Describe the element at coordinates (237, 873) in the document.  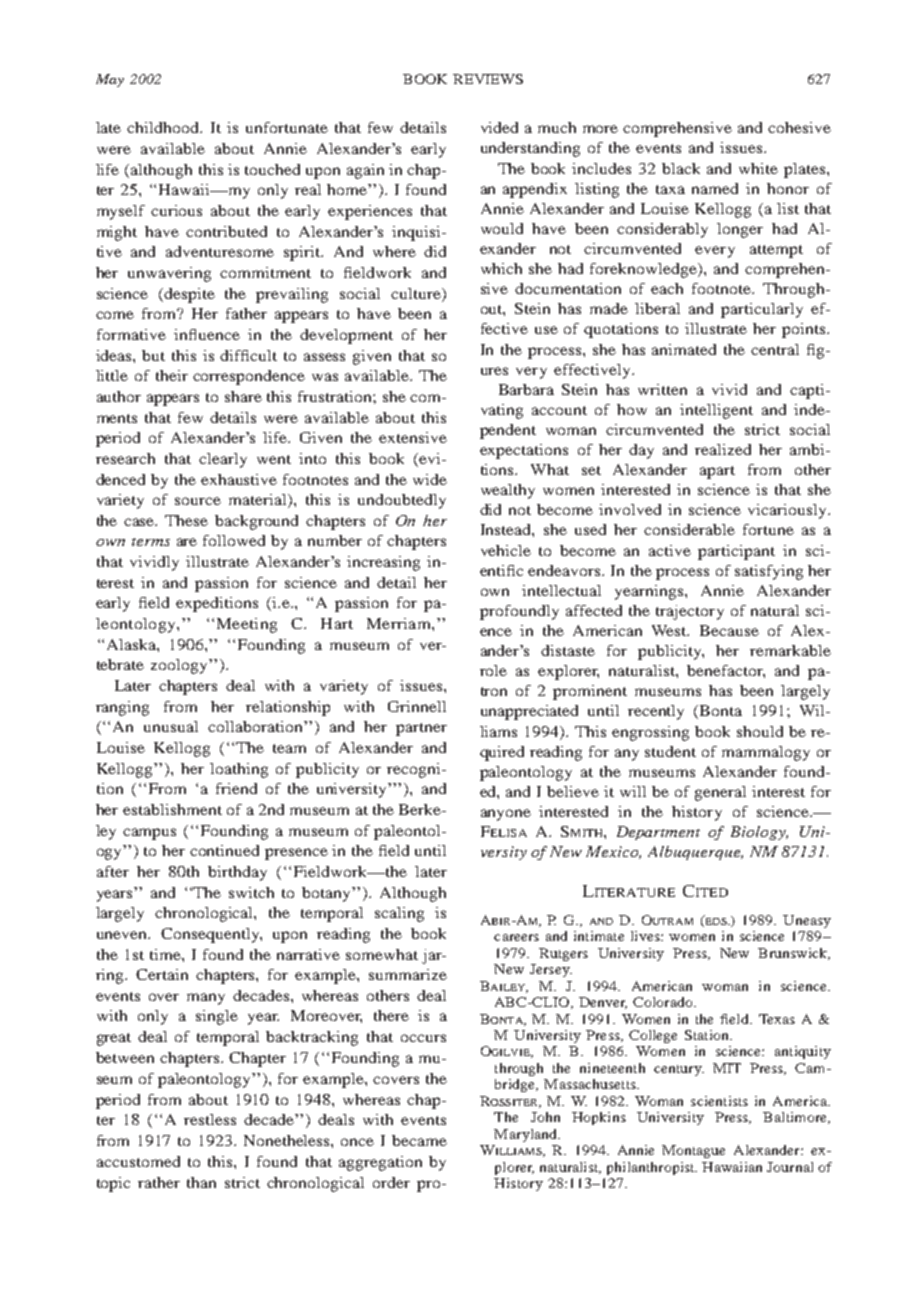
I see `birthday` at that location.
